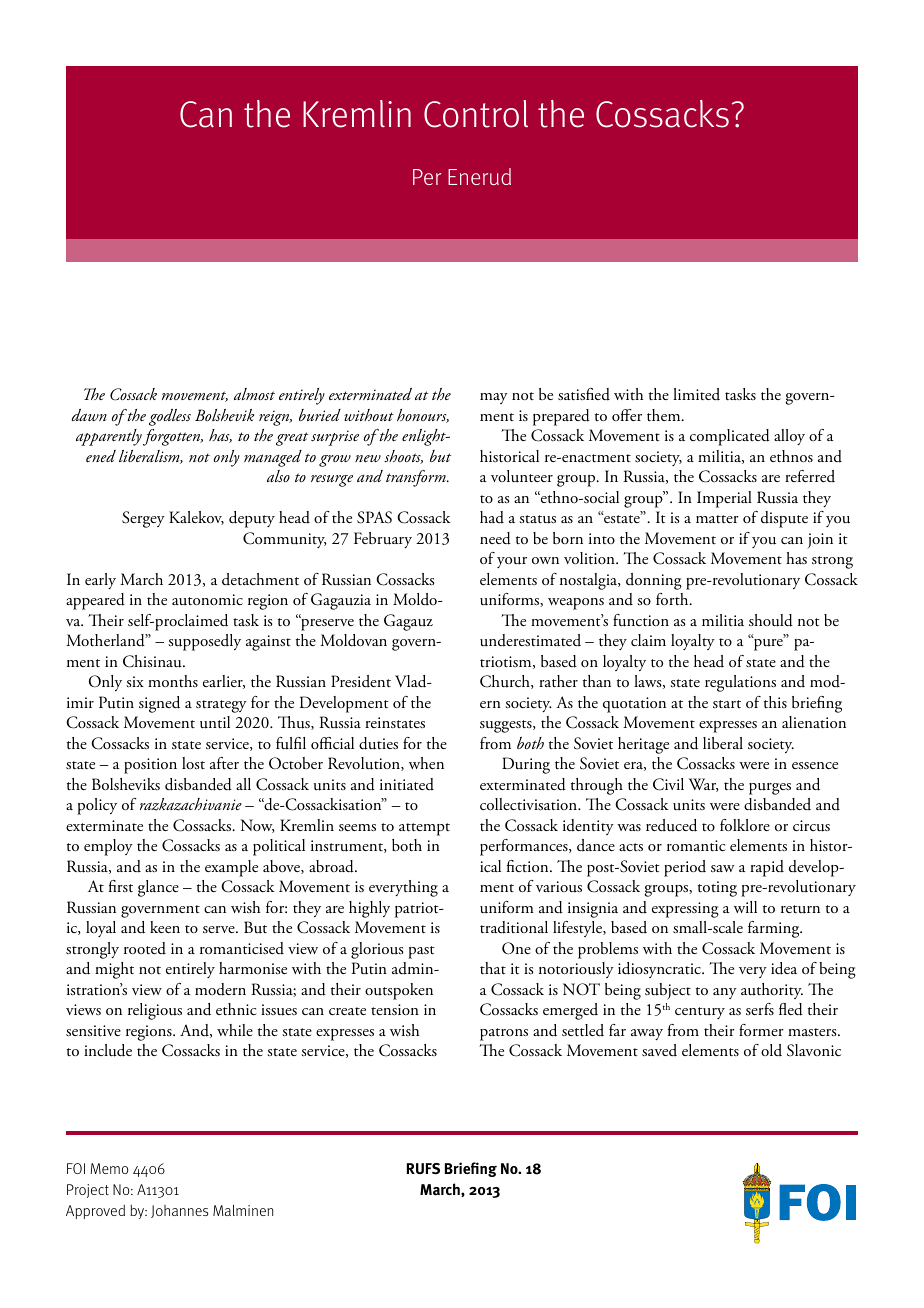  Describe the element at coordinates (494, 398) in the screenshot. I see `may` at that location.
